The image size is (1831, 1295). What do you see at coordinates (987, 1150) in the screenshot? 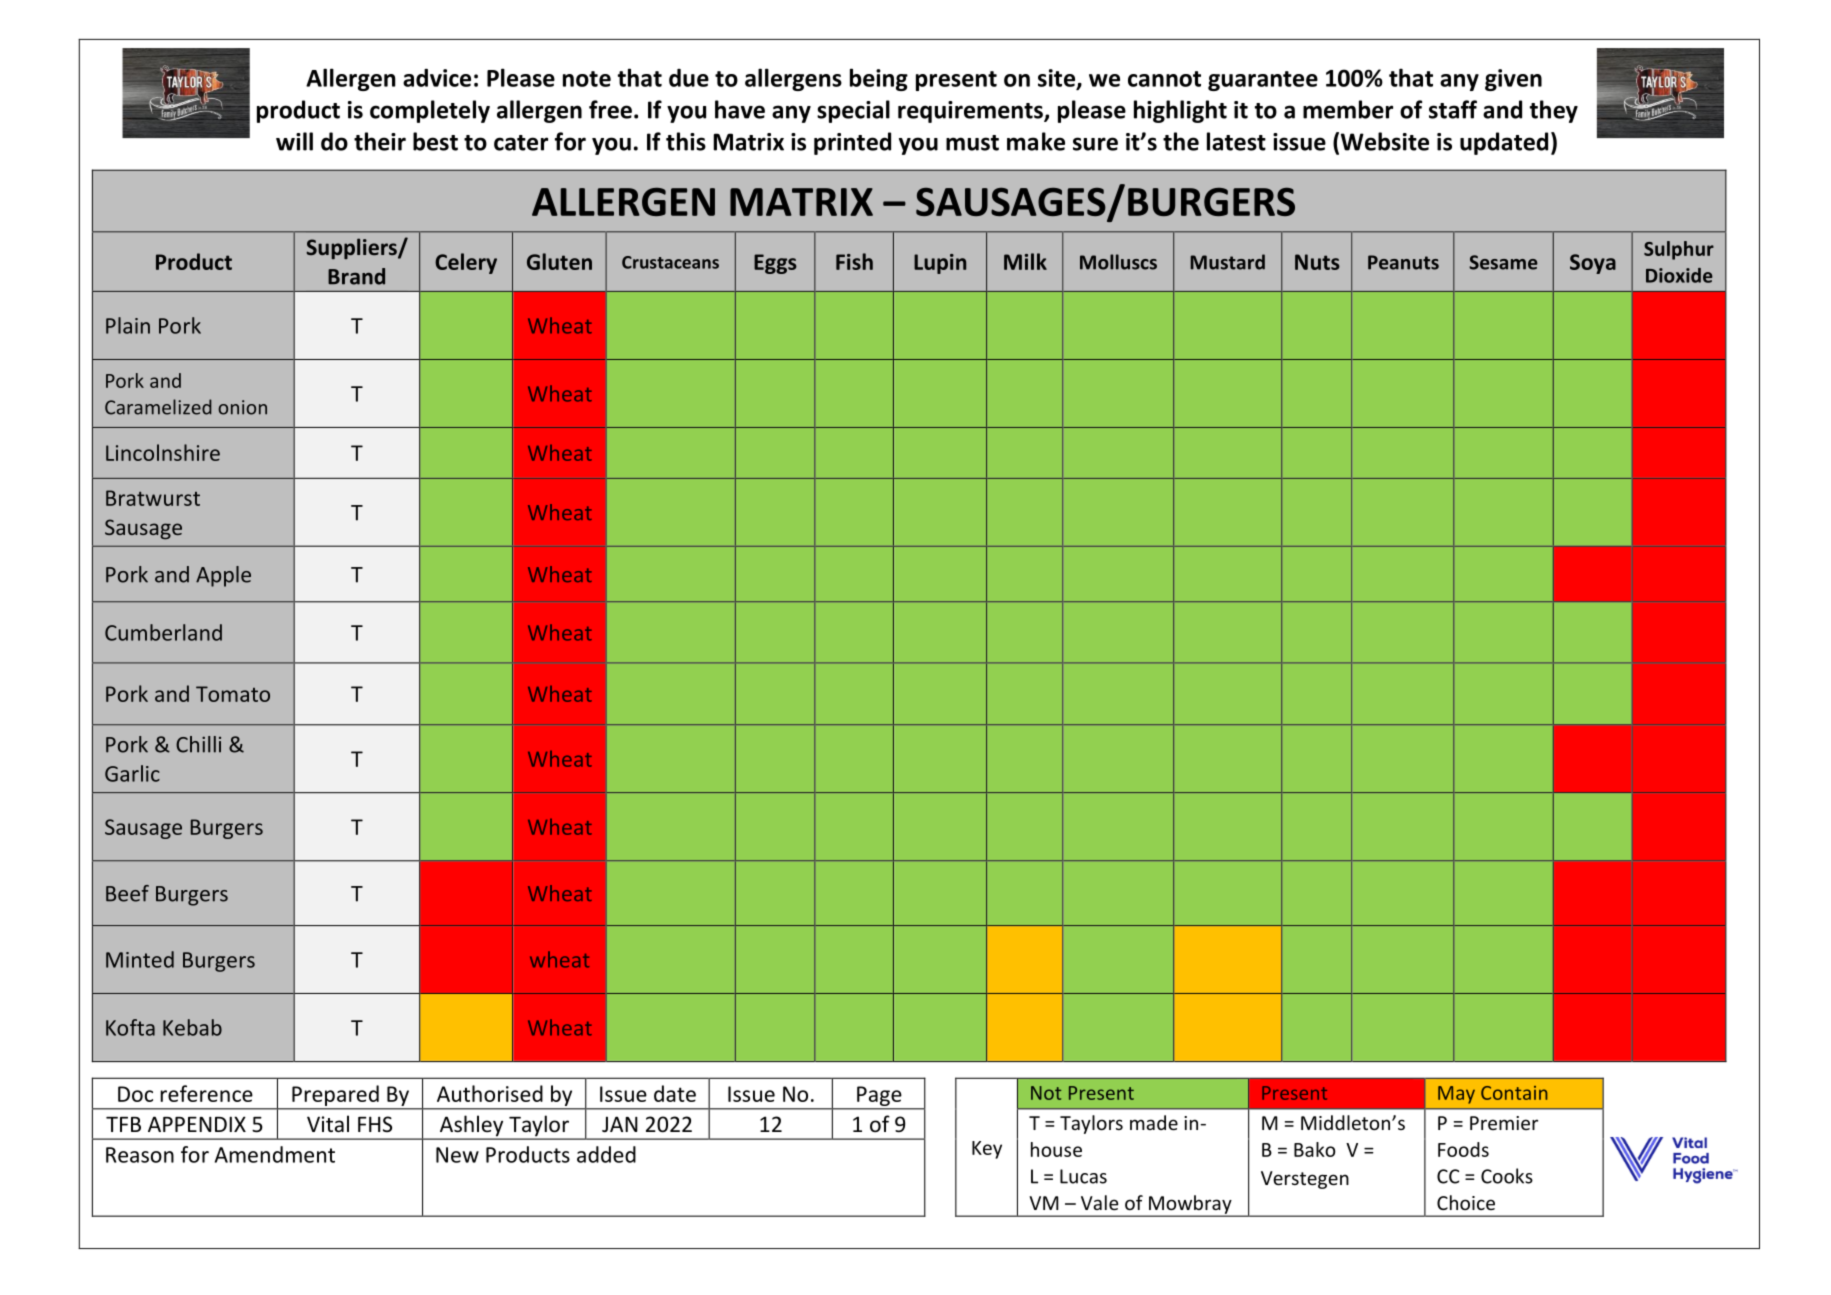
I see `Key` at bounding box center [987, 1150].
